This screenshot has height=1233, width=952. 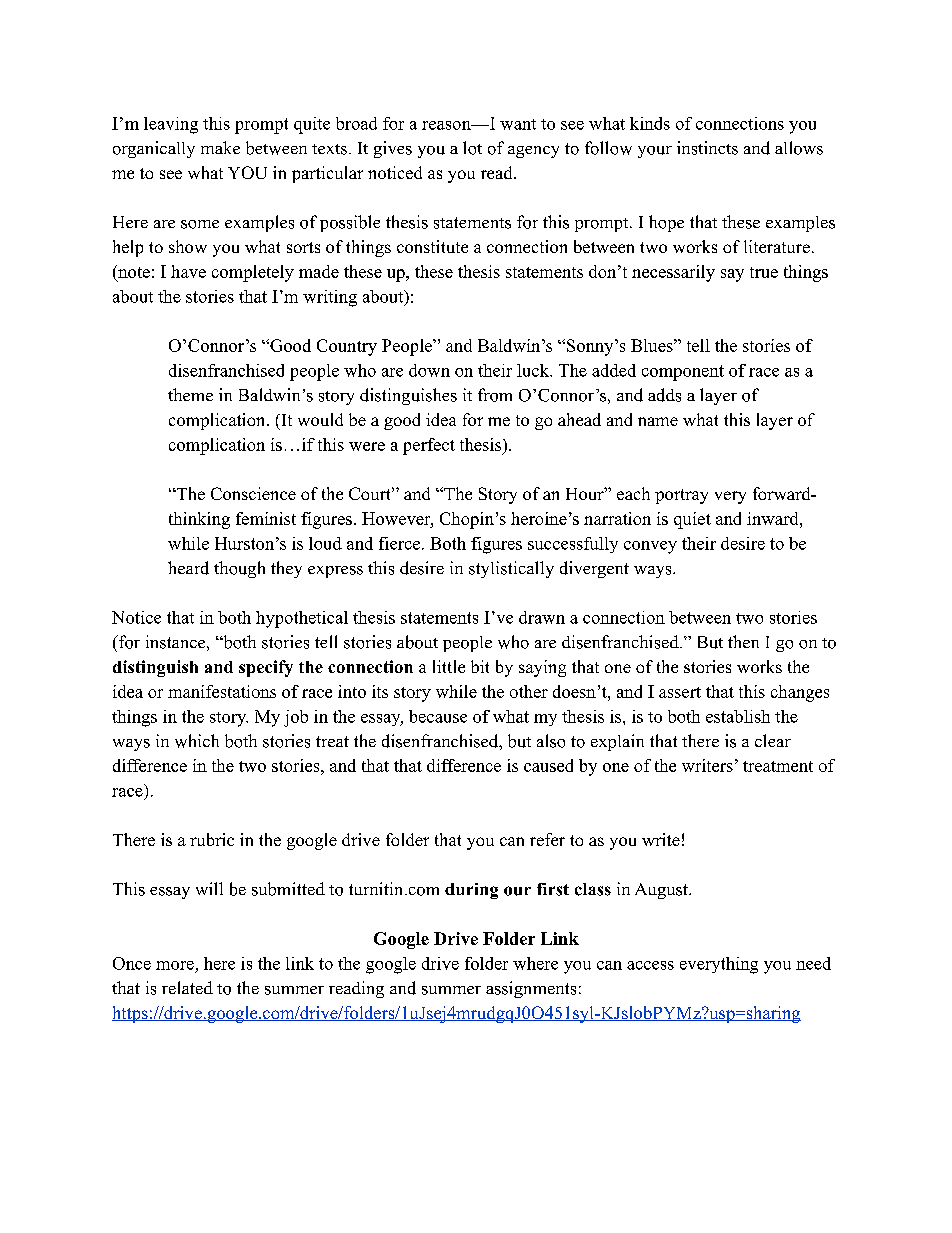 I want to click on assignments, so click(x=531, y=989).
